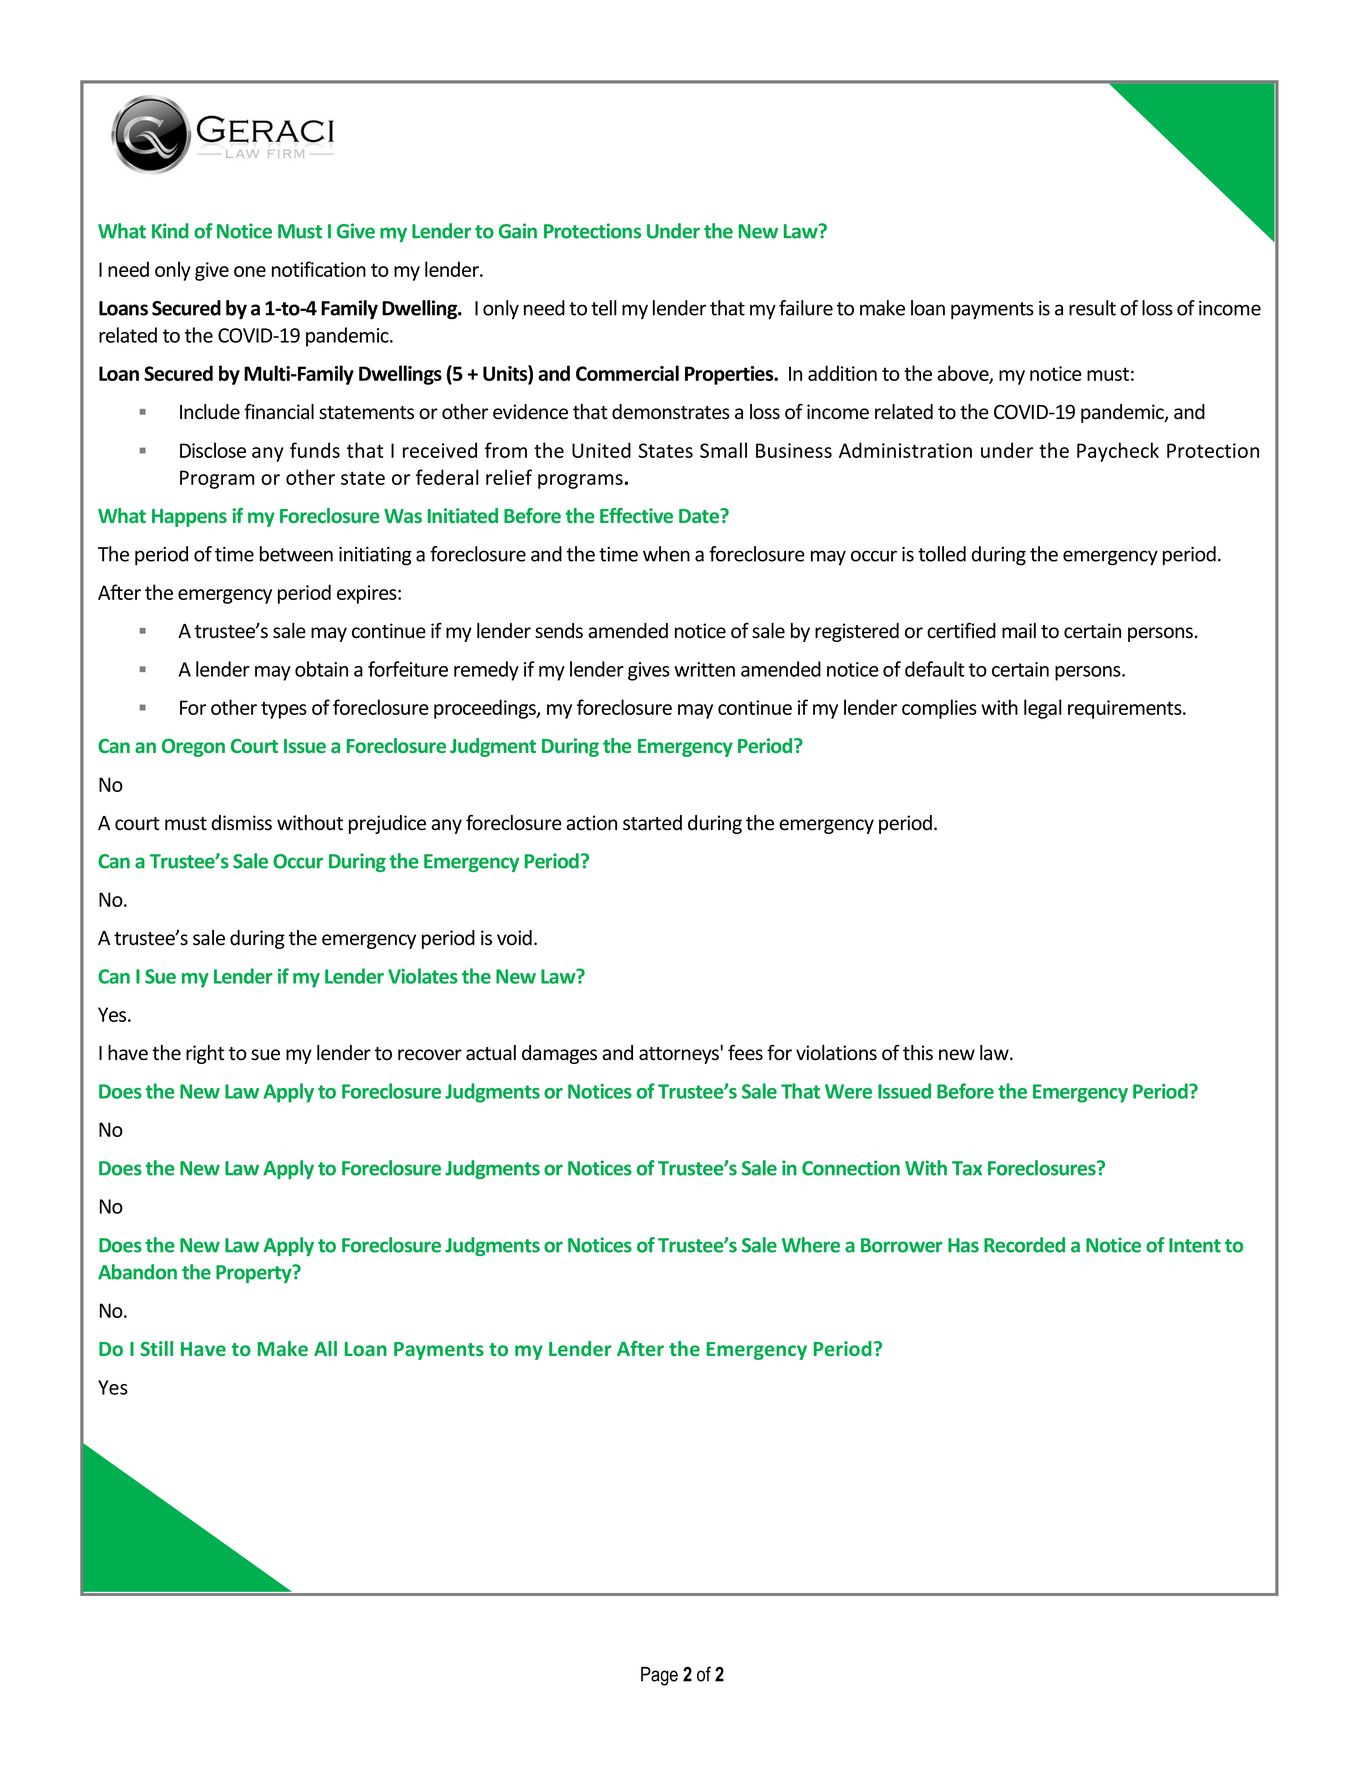 Image resolution: width=1365 pixels, height=1766 pixels. What do you see at coordinates (250, 271) in the document?
I see `one` at bounding box center [250, 271].
